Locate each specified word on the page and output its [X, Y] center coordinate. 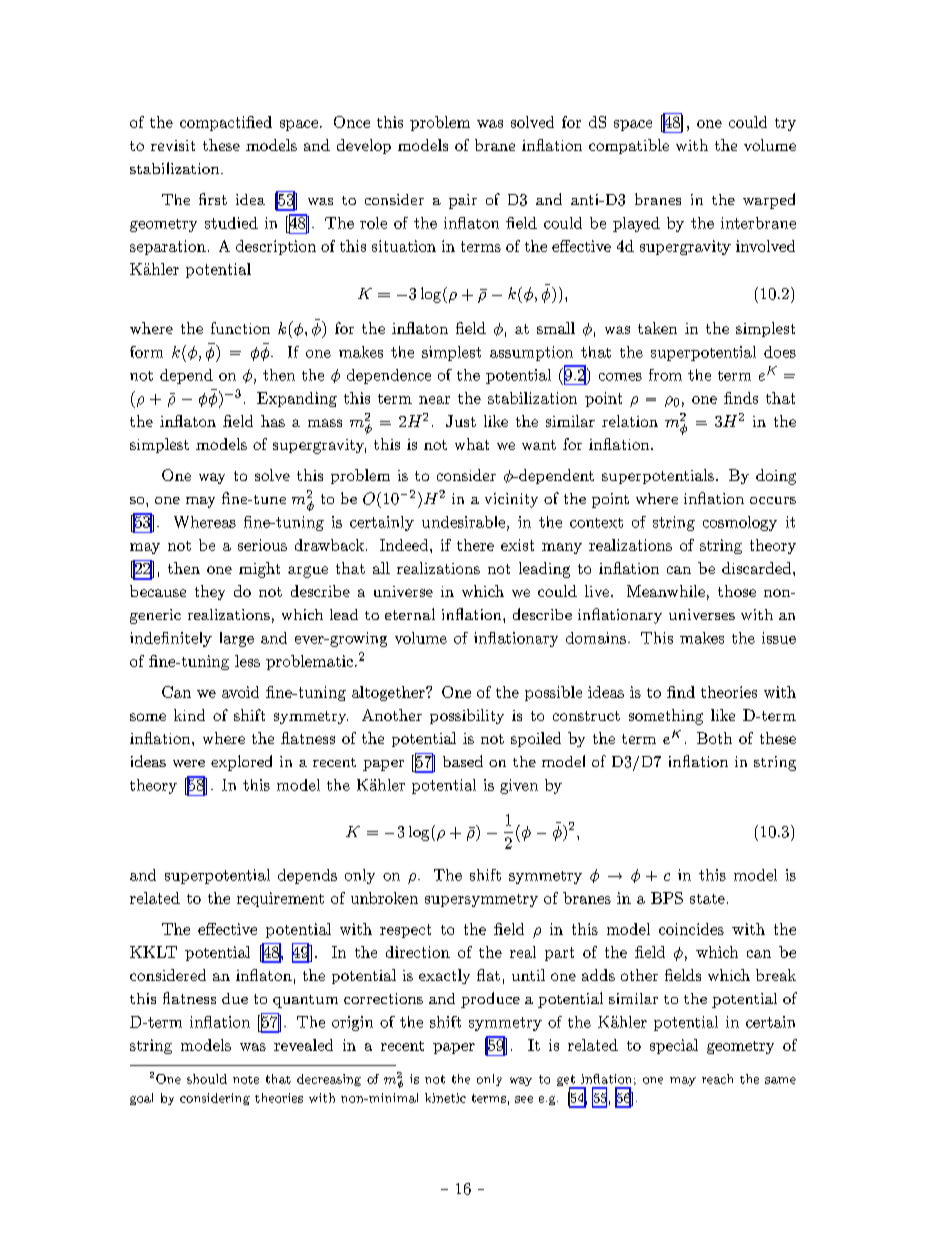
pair [463, 201]
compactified [226, 123]
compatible [629, 146]
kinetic [445, 1098]
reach [717, 1079]
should [207, 1079]
